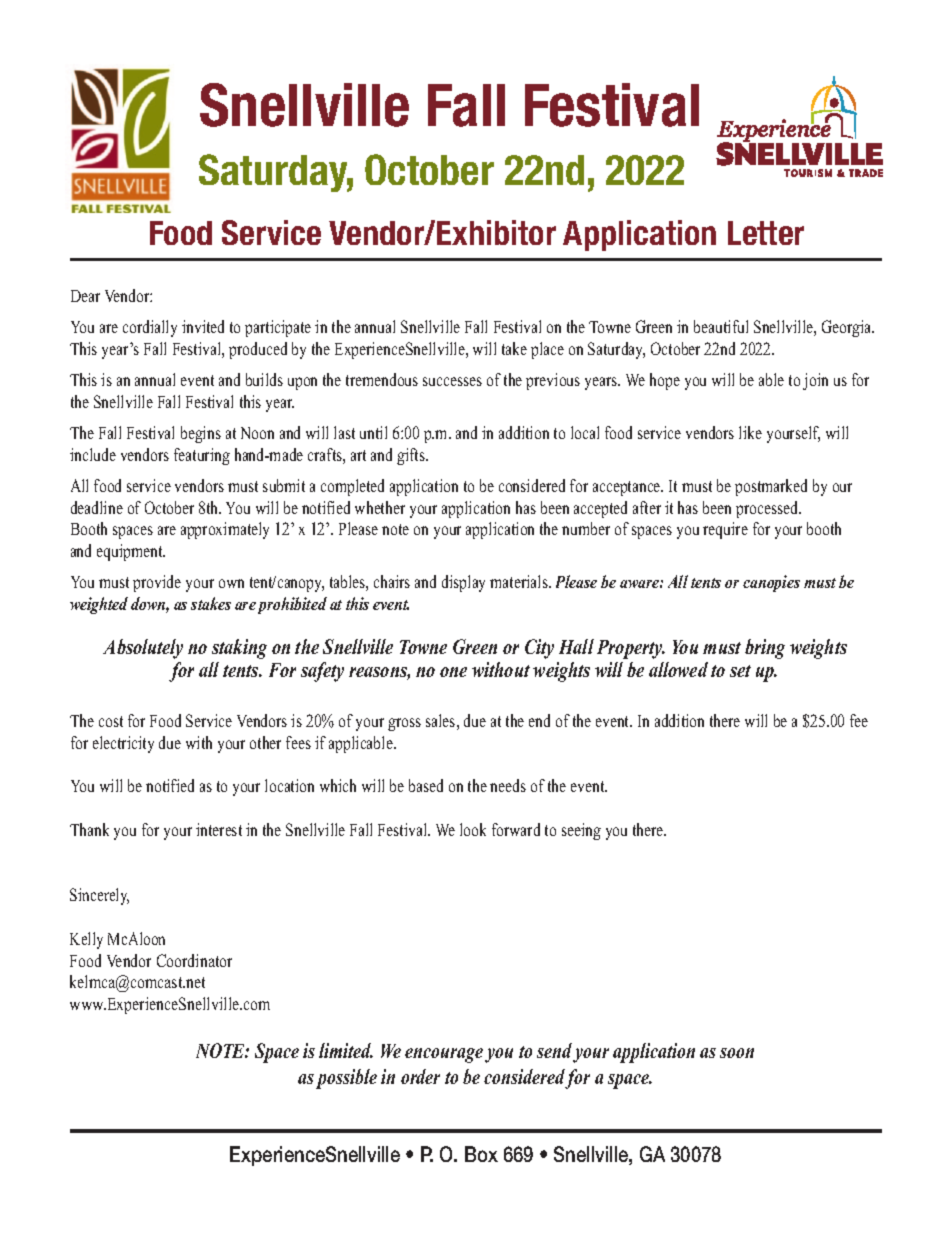 The width and height of the screenshot is (952, 1233). What do you see at coordinates (85, 296) in the screenshot?
I see `Dear` at bounding box center [85, 296].
